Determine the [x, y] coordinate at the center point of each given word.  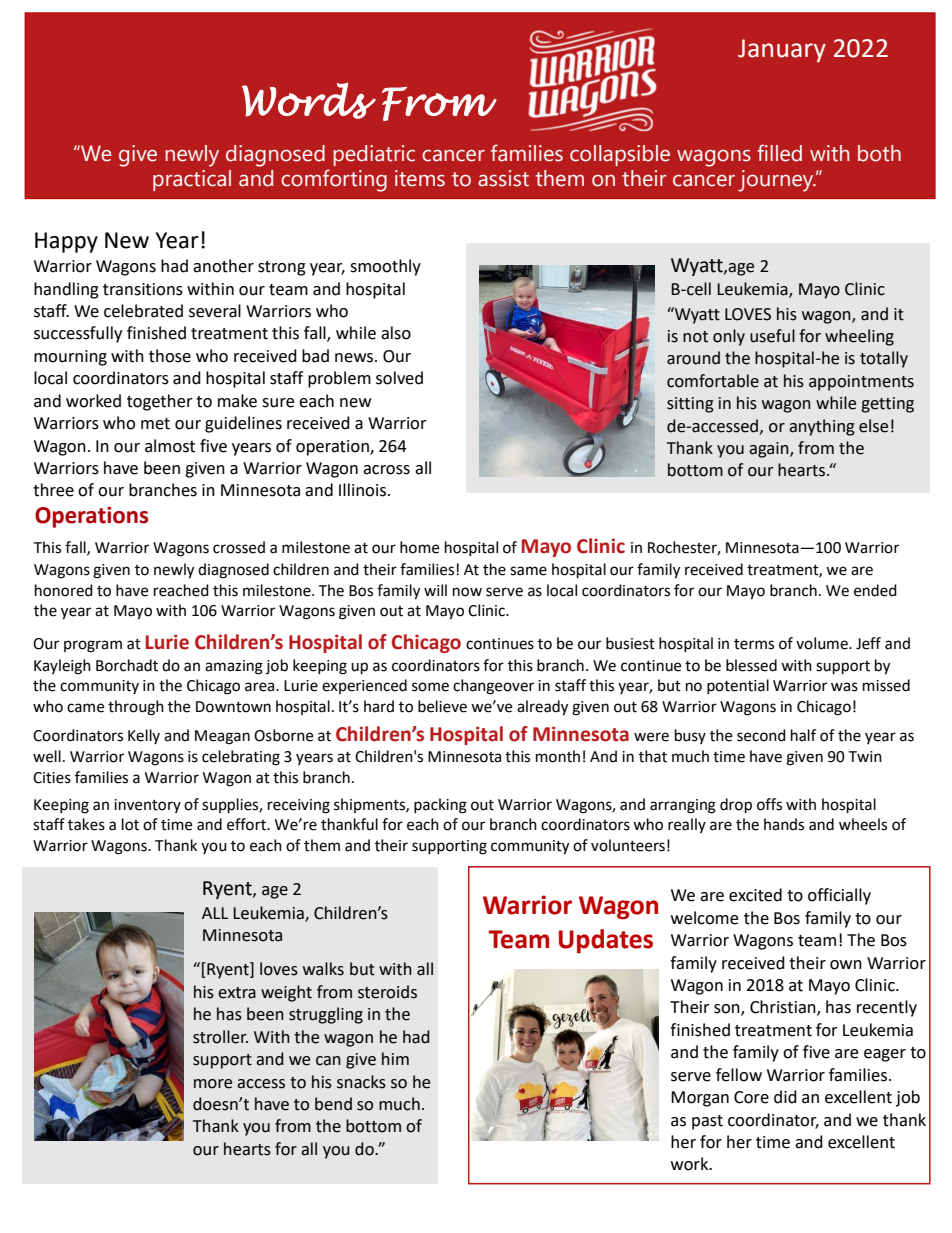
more [213, 1084]
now [467, 592]
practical [192, 180]
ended [875, 590]
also [396, 333]
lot [130, 824]
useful [772, 336]
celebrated [143, 311]
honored [64, 590]
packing [440, 806]
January [782, 50]
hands [784, 824]
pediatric [374, 155]
